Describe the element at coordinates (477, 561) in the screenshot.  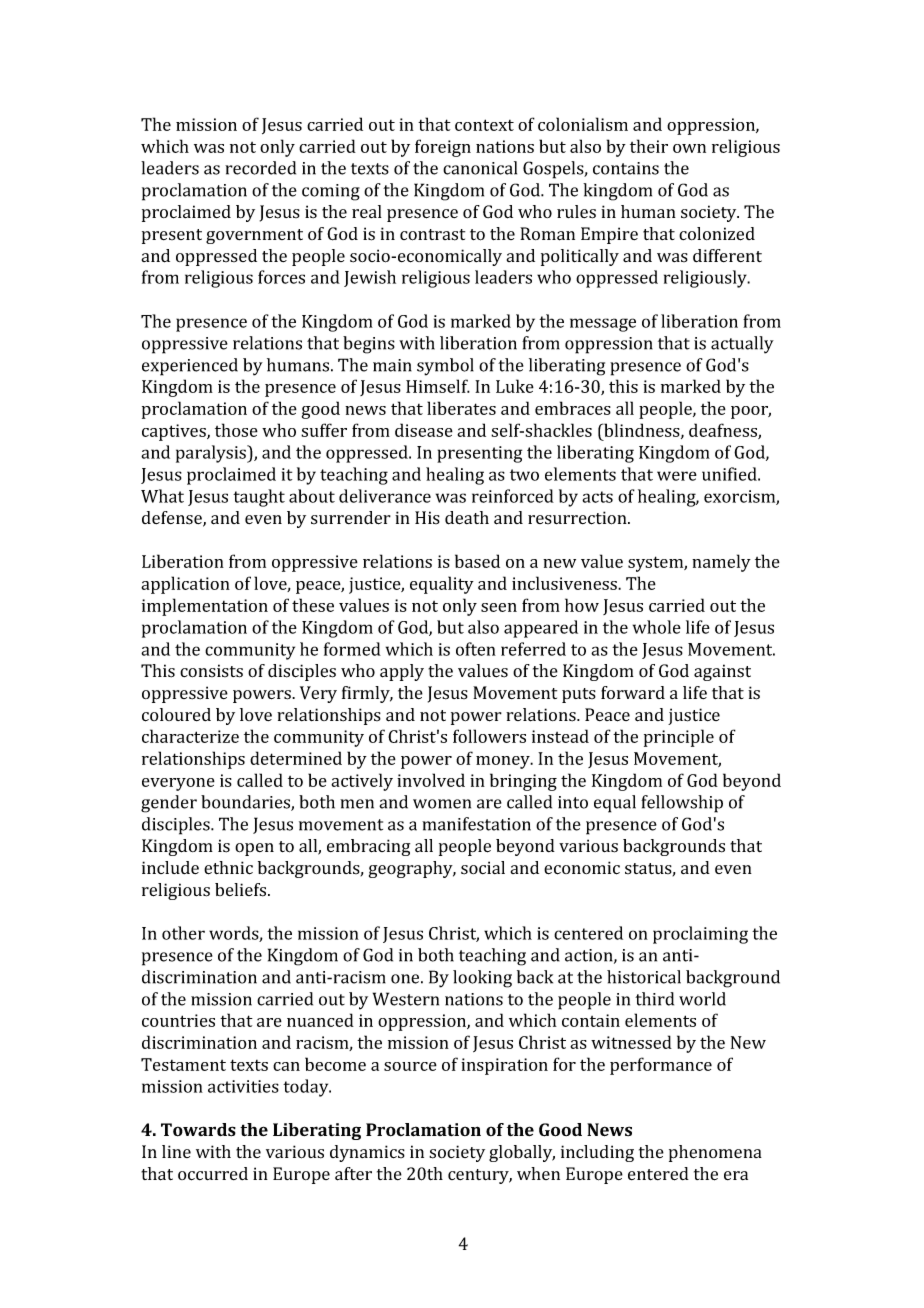
I see `based` at that location.
